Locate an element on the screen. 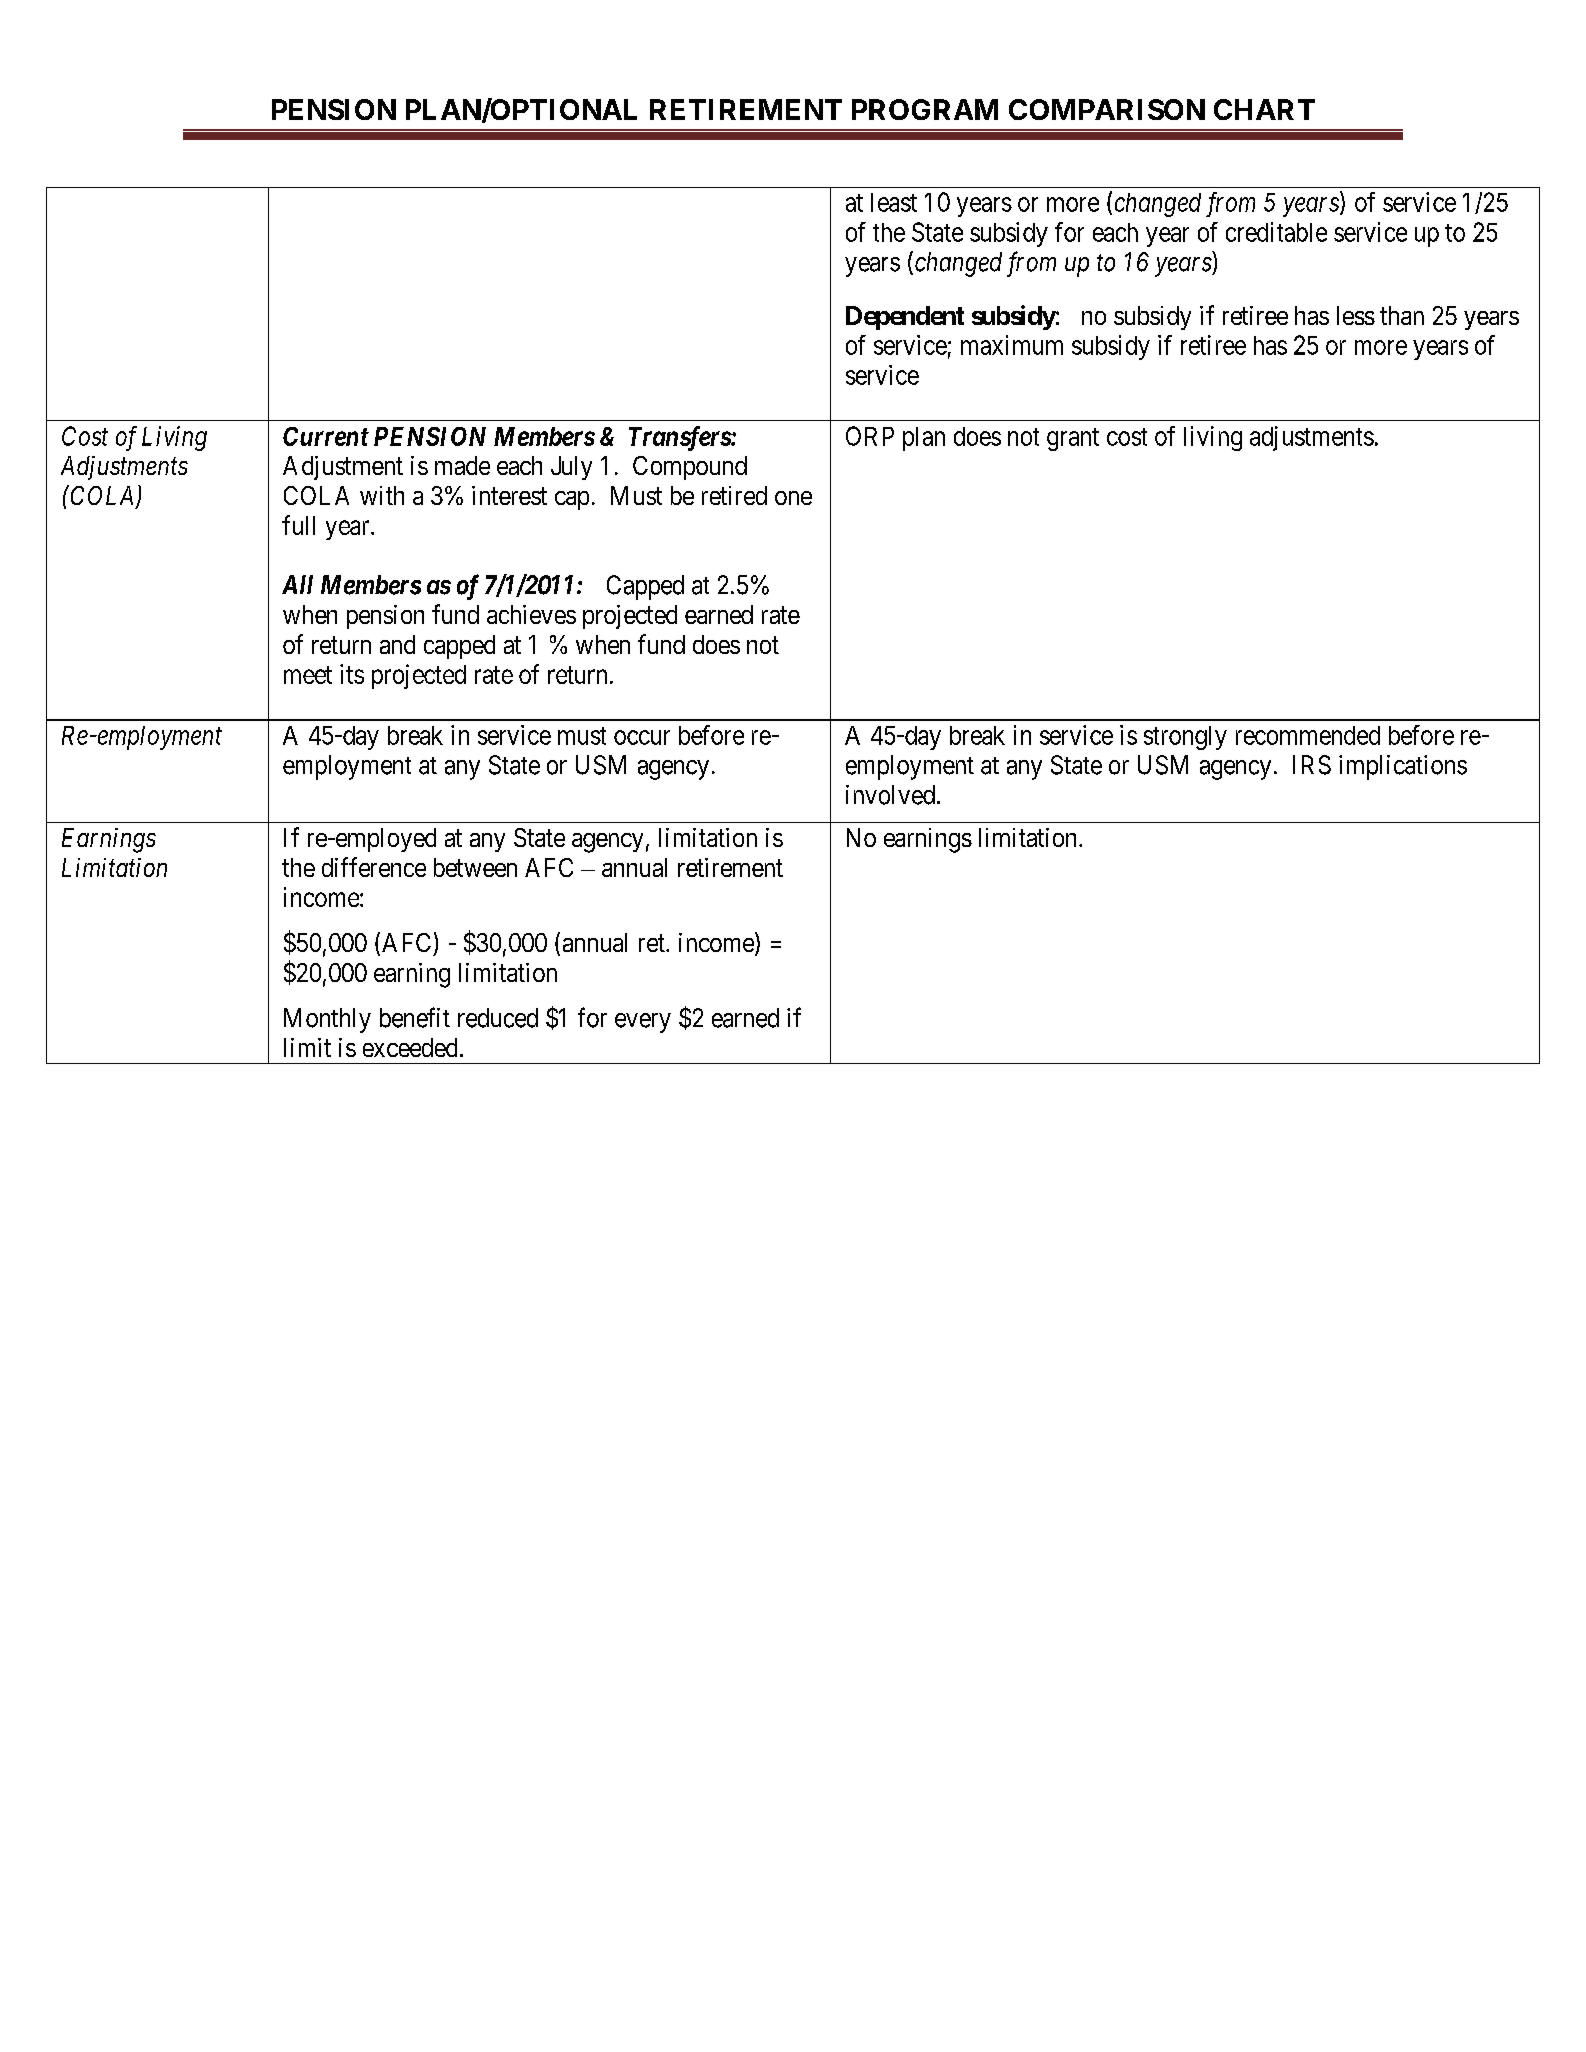  every is located at coordinates (643, 1023).
